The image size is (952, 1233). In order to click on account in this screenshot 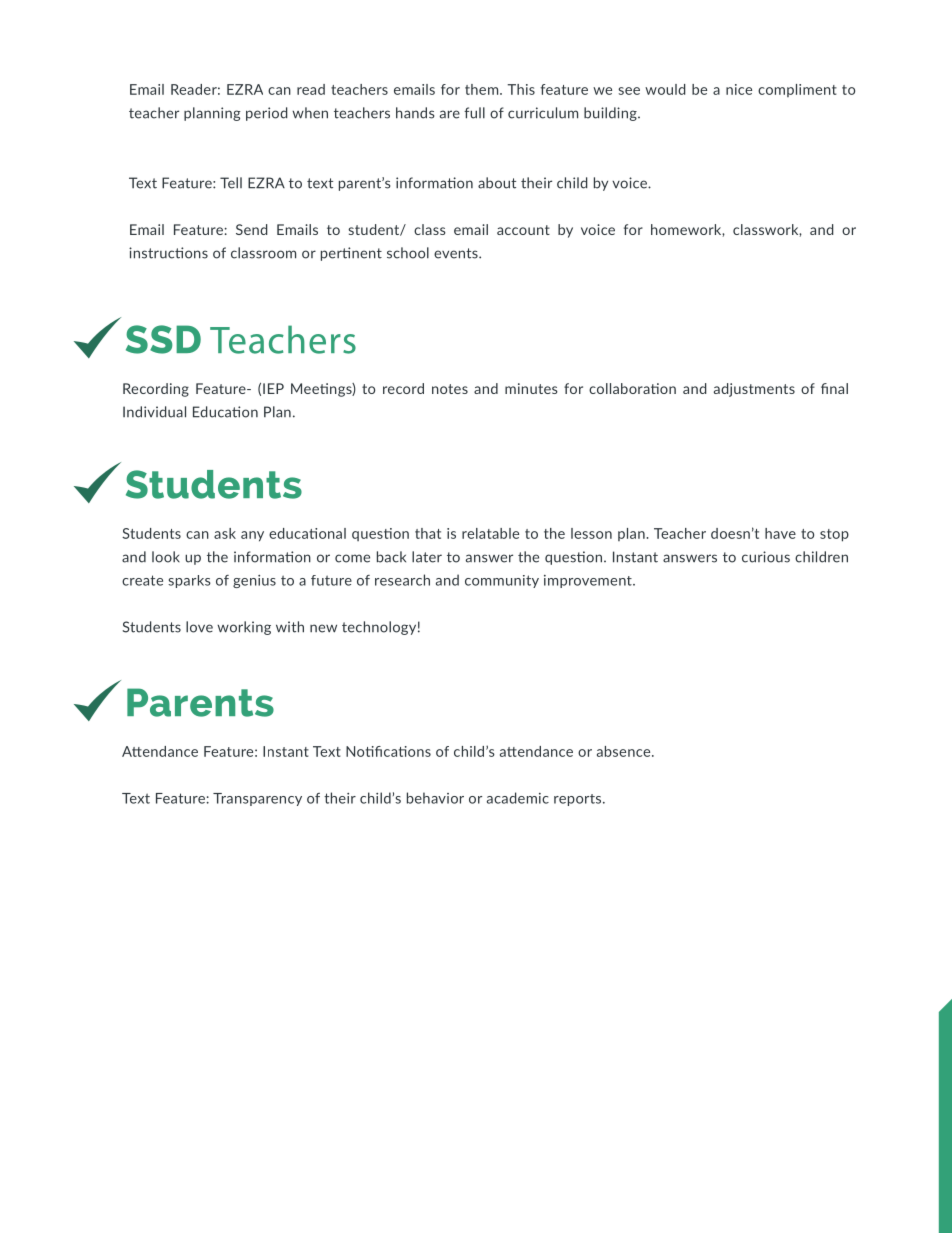, I will do `click(523, 230)`.
